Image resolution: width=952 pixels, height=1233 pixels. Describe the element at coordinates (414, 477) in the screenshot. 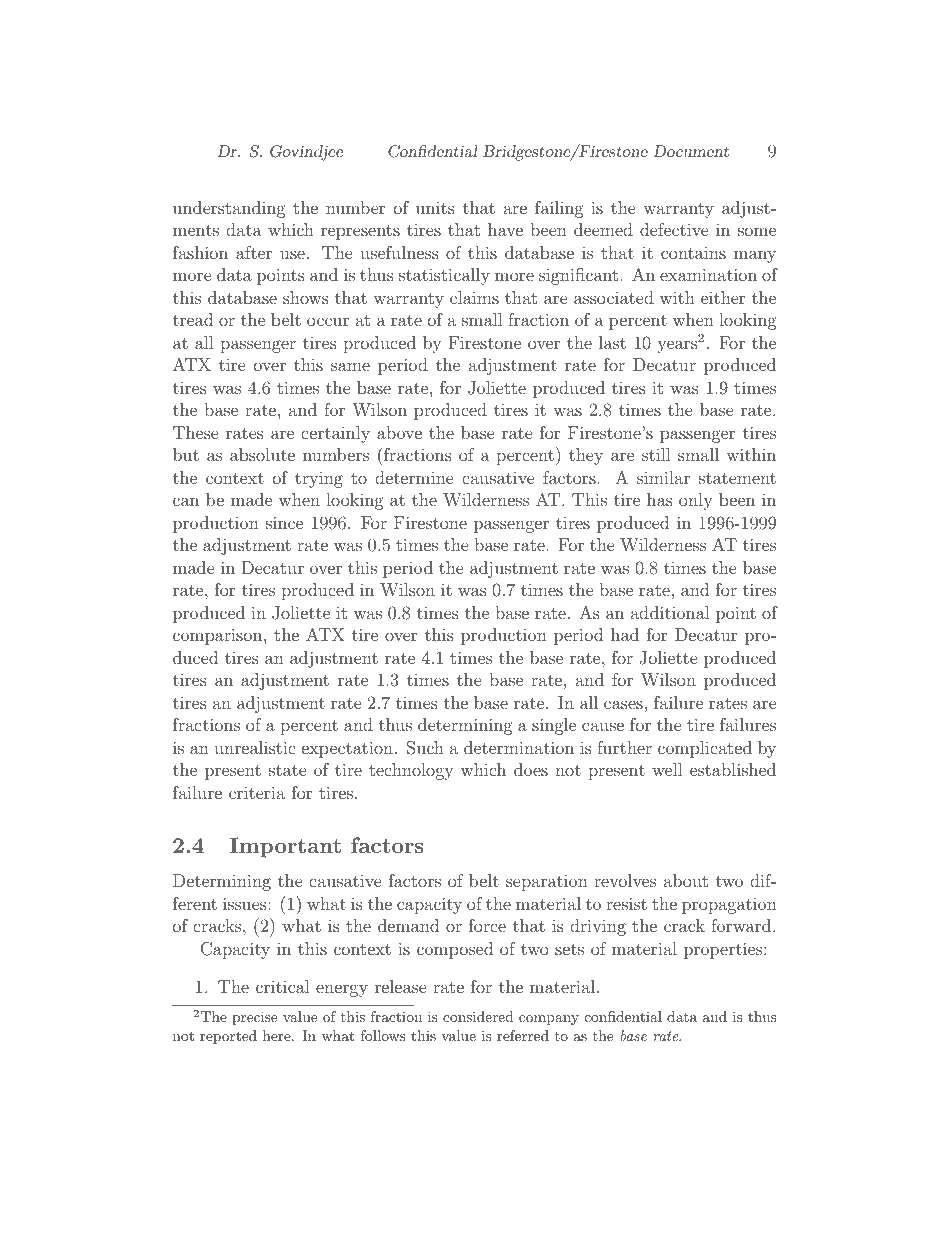

I see `determine` at that location.
